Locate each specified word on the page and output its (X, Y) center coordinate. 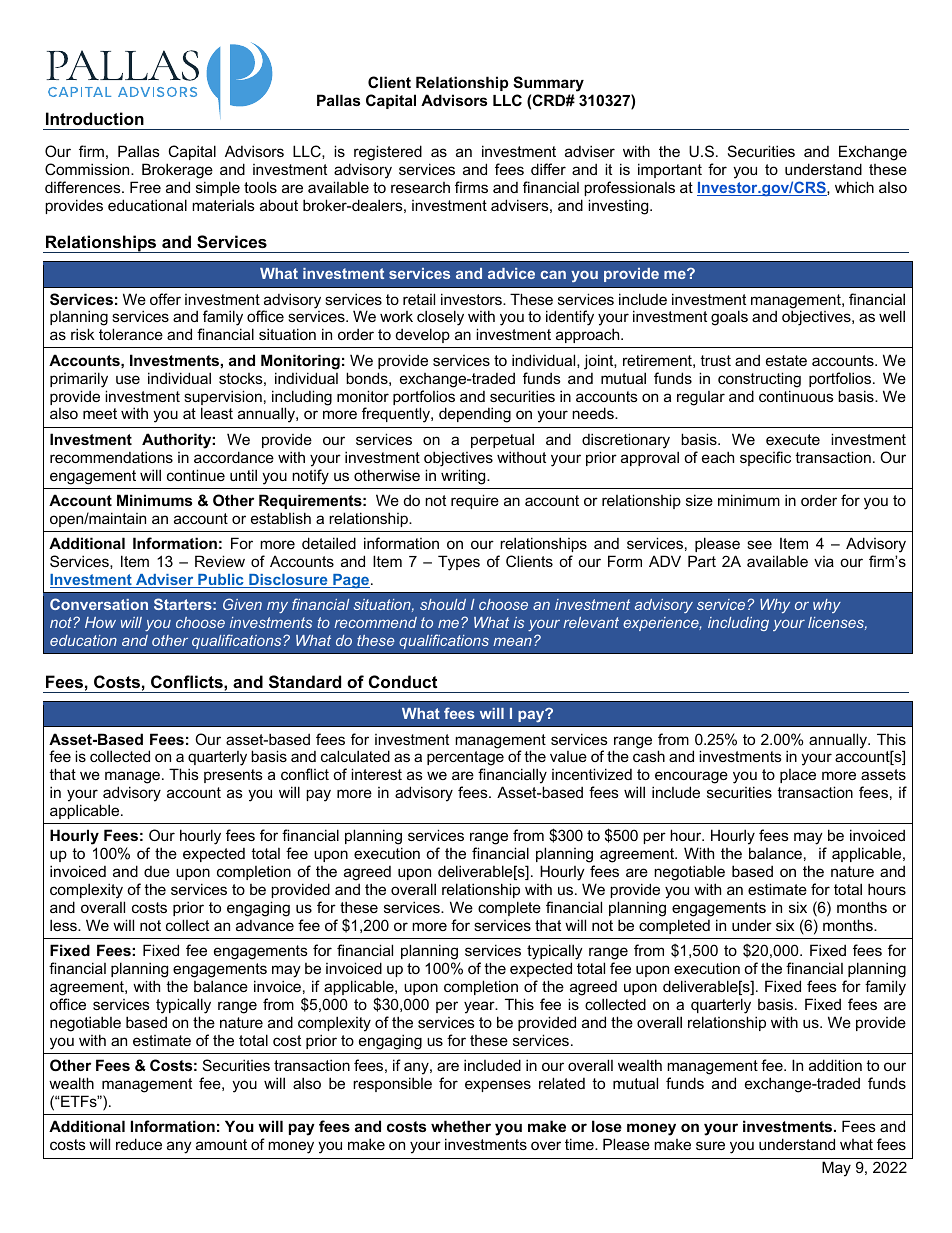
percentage (465, 758)
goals (729, 318)
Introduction (95, 118)
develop (423, 335)
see (759, 544)
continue (196, 475)
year (480, 1007)
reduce (139, 1144)
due (157, 871)
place (798, 776)
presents (233, 776)
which (854, 187)
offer (165, 299)
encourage (691, 777)
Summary (548, 84)
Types (459, 563)
